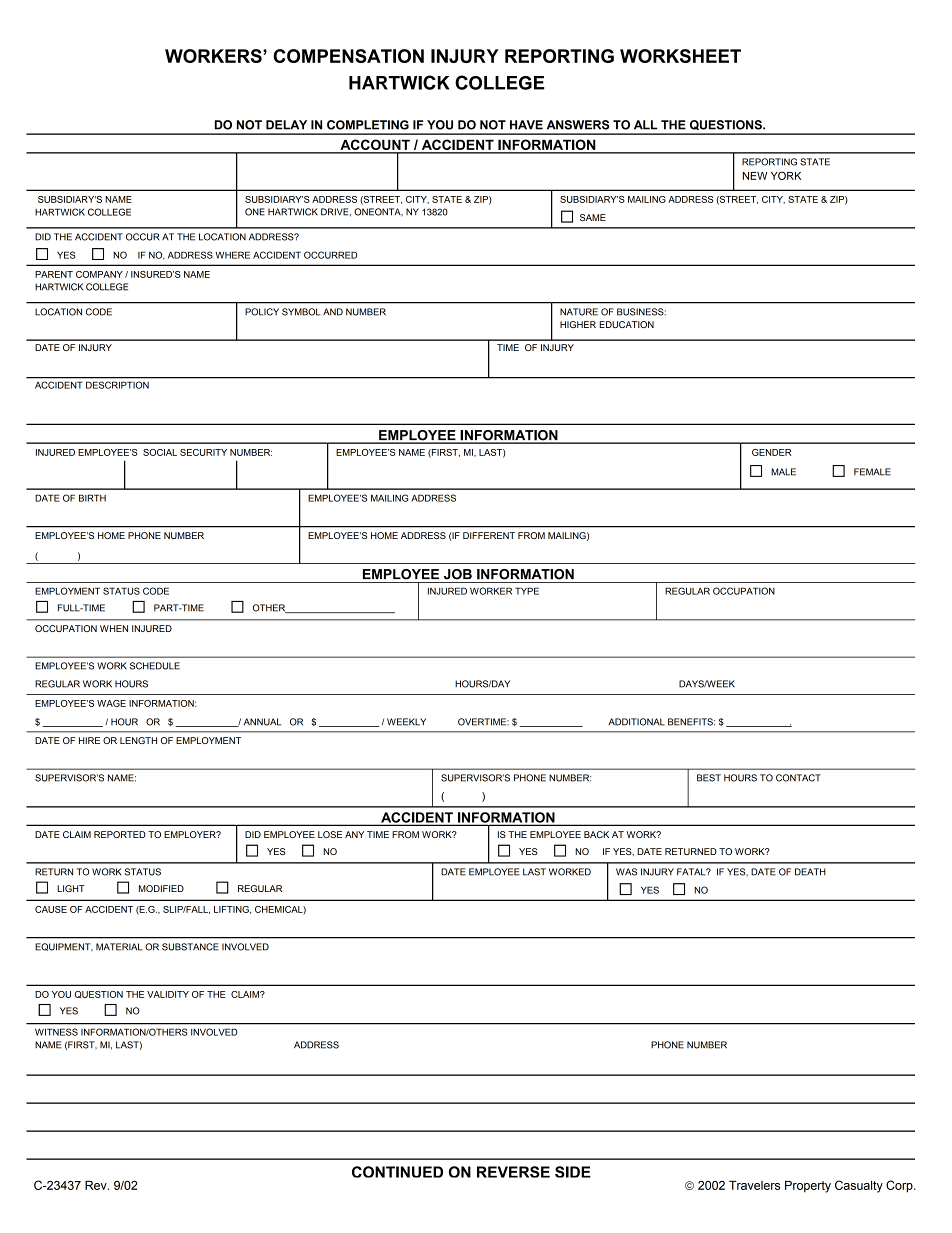 The image size is (952, 1233). Describe the element at coordinates (161, 888) in the screenshot. I see `MODIFIED` at that location.
